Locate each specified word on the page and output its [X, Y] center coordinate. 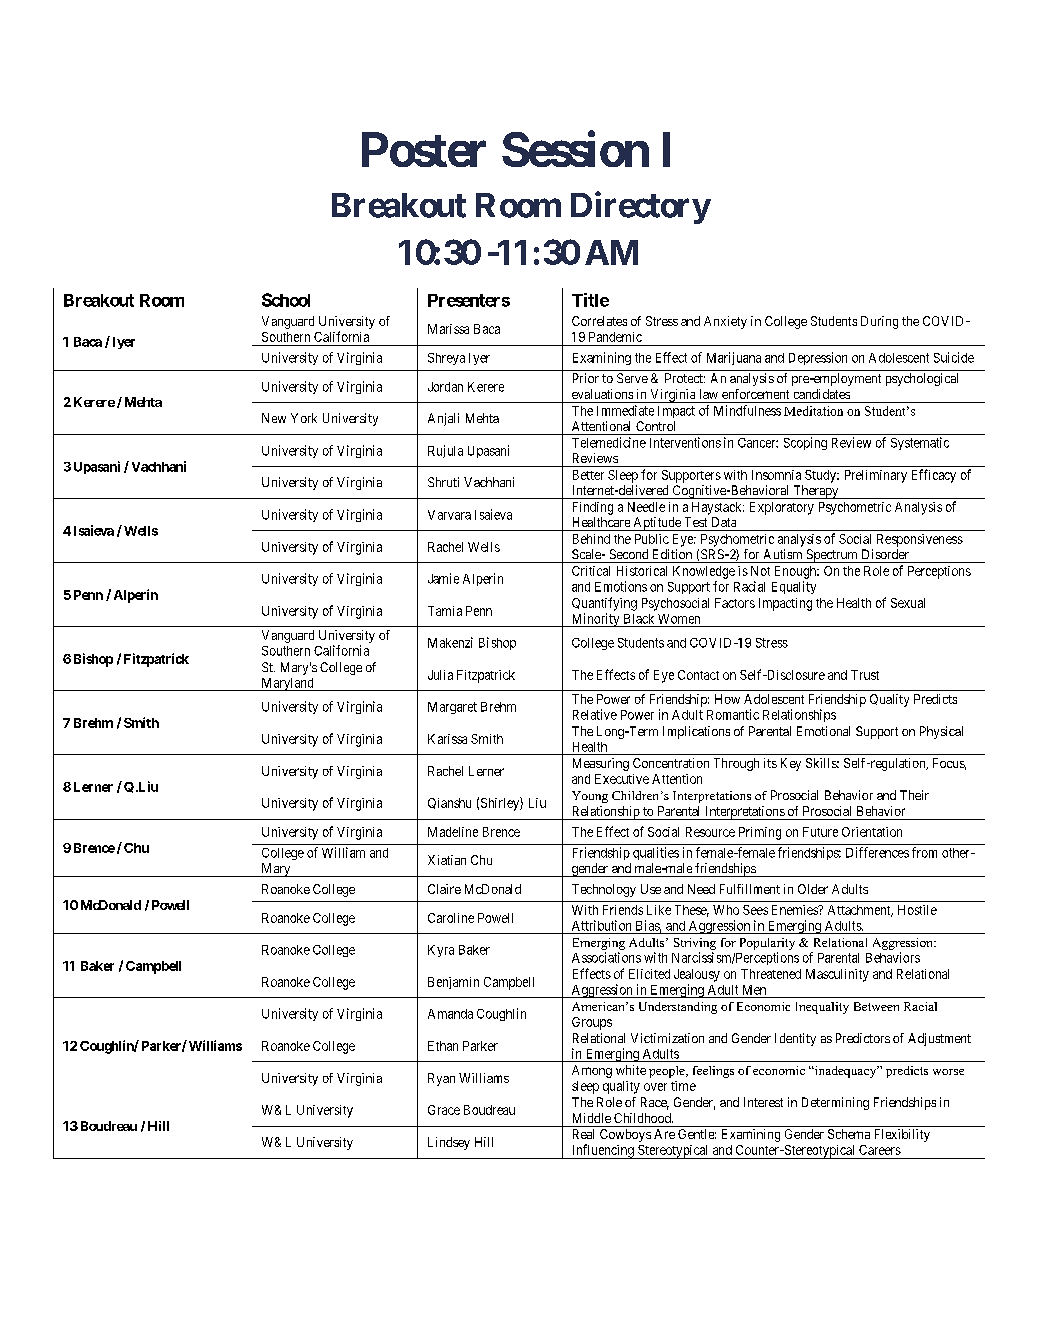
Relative [595, 714]
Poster [424, 149]
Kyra [441, 951]
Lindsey [449, 1143]
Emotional [823, 731]
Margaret [452, 708]
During [879, 322]
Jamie [443, 578]
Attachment [860, 911]
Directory [640, 207]
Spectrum [832, 556]
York [304, 418]
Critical [591, 571]
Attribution [601, 925]
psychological [922, 379]
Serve [632, 378]
